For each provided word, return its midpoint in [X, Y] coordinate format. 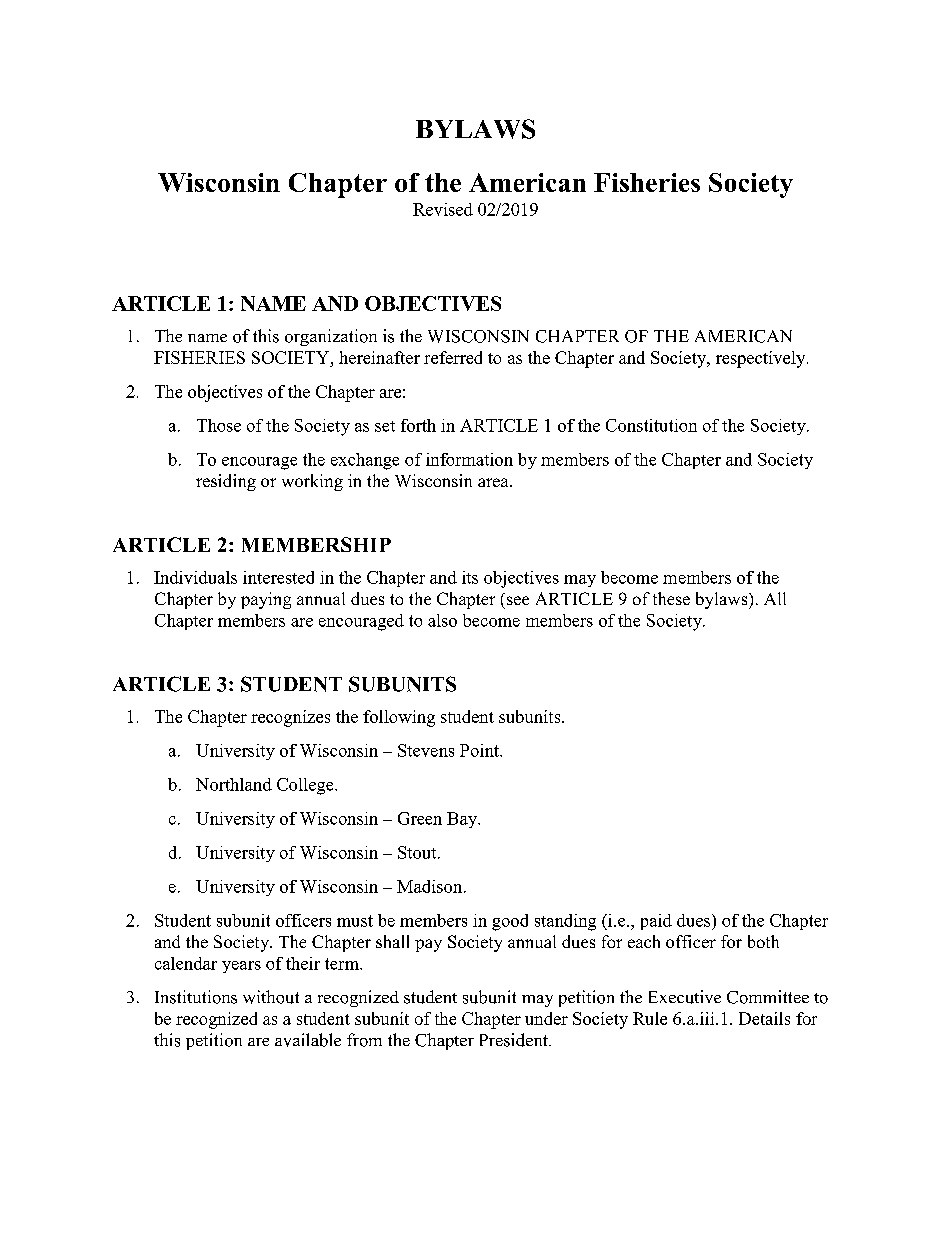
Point [480, 750]
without [271, 997]
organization [331, 337]
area [494, 482]
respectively [762, 359]
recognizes [290, 718]
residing [226, 482]
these [671, 598]
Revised [443, 209]
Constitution [651, 425]
